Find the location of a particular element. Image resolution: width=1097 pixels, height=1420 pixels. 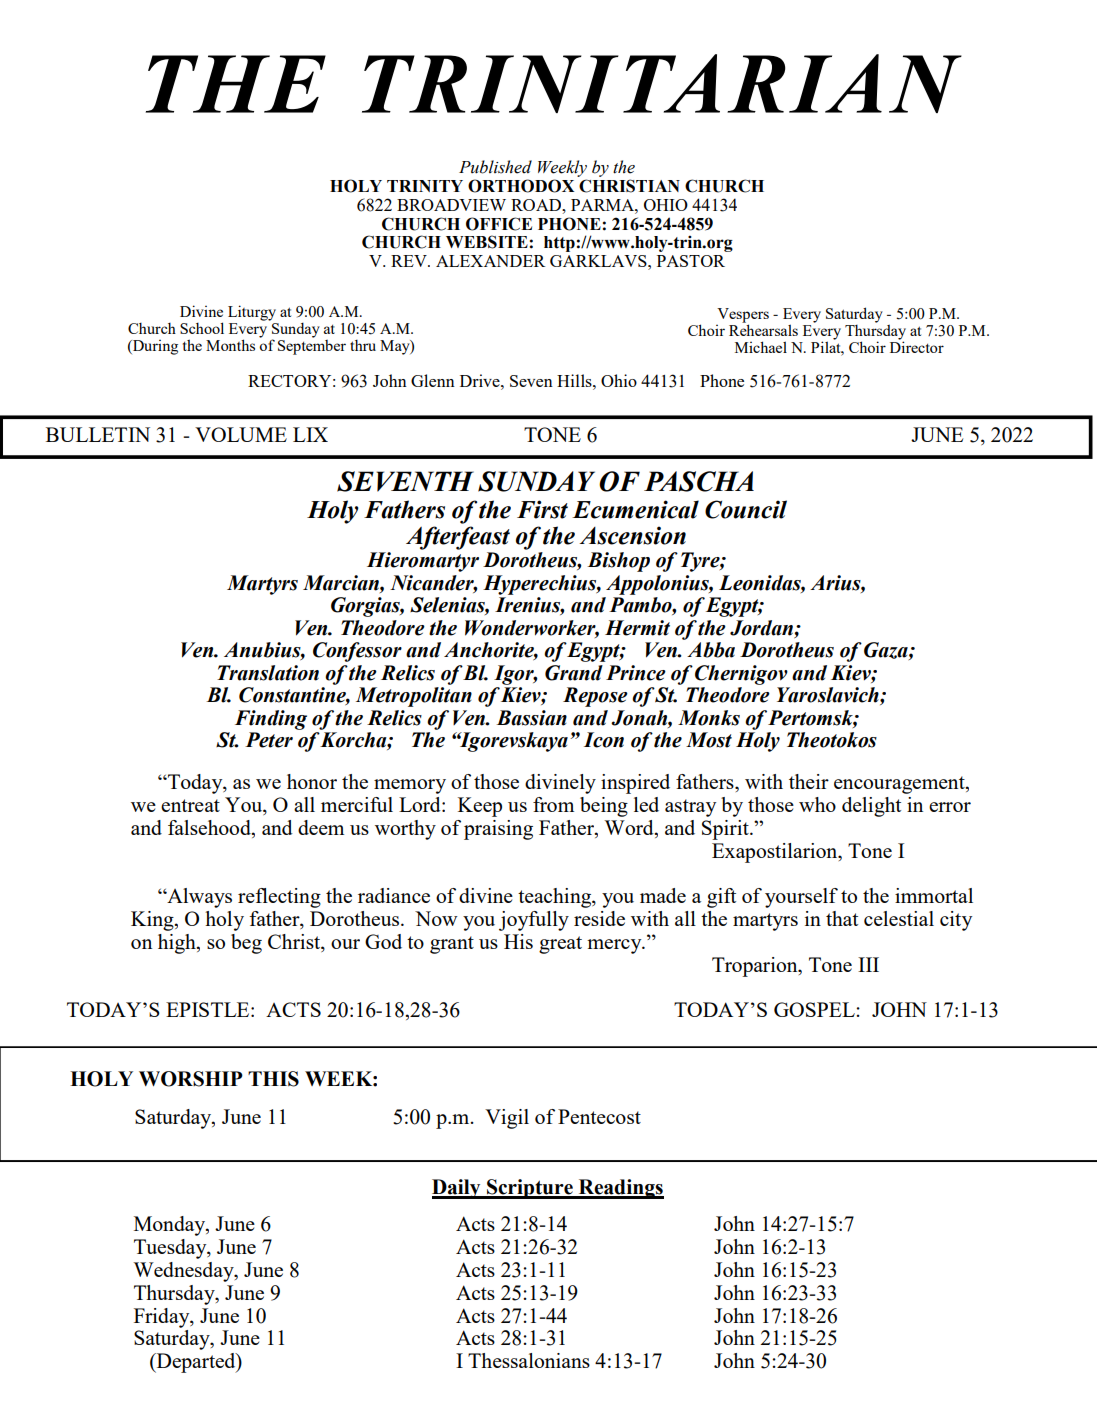

from is located at coordinates (553, 804).
